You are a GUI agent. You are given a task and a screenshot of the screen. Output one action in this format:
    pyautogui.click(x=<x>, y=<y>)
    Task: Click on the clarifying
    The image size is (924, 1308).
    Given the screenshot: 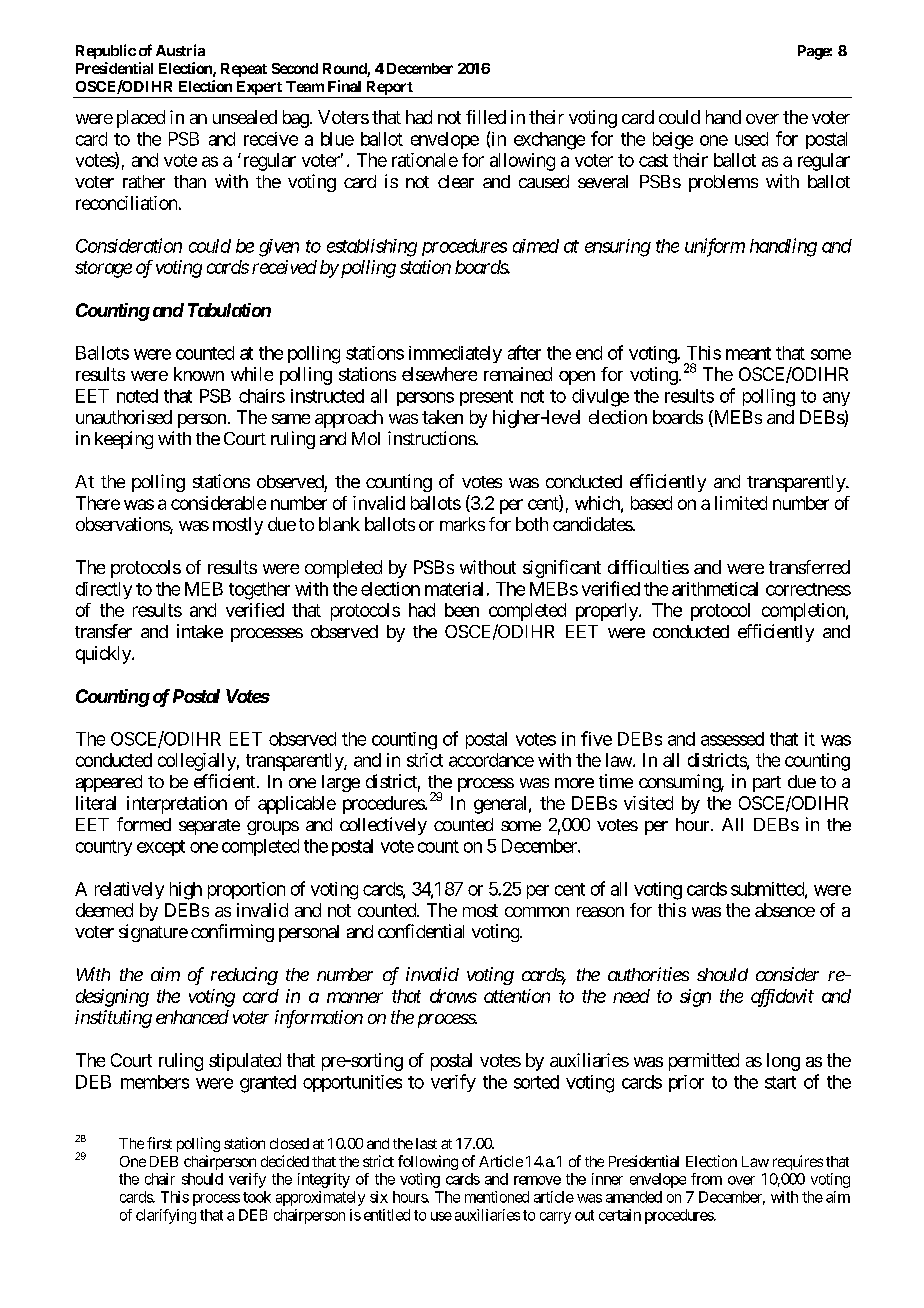 What is the action you would take?
    pyautogui.click(x=166, y=1216)
